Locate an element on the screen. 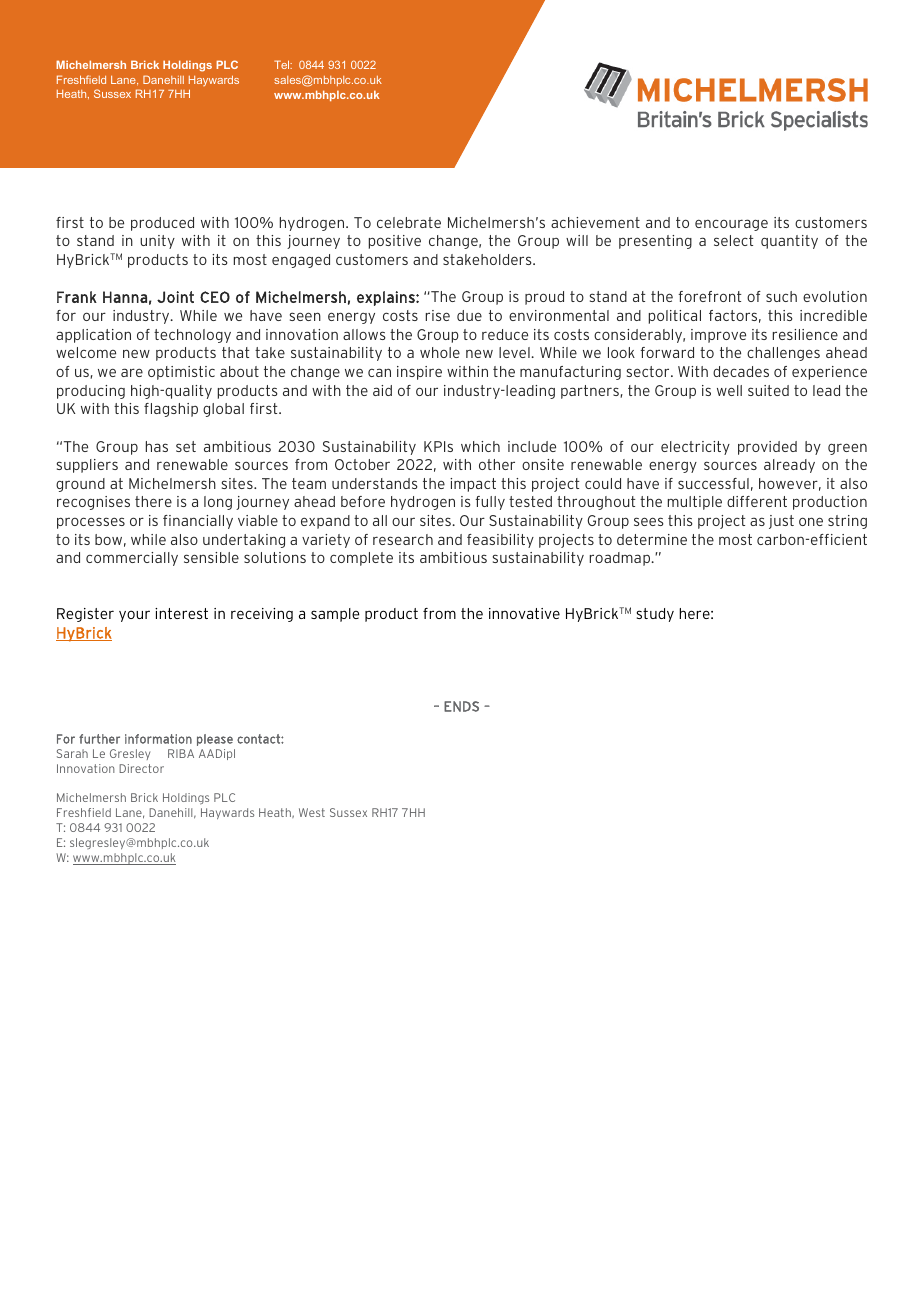 This screenshot has width=924, height=1307. due is located at coordinates (469, 315).
